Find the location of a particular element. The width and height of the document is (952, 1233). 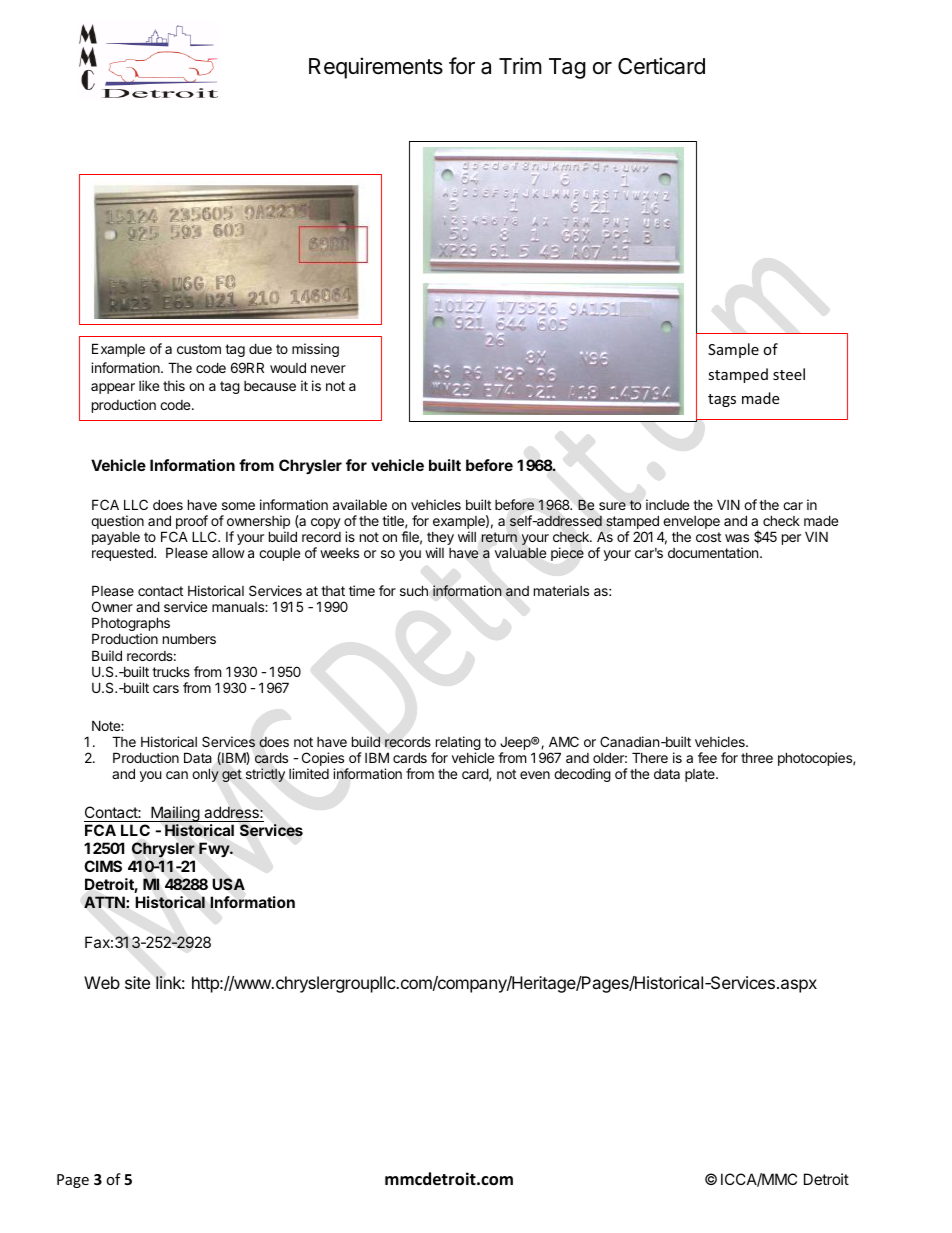

Trim is located at coordinates (520, 65).
